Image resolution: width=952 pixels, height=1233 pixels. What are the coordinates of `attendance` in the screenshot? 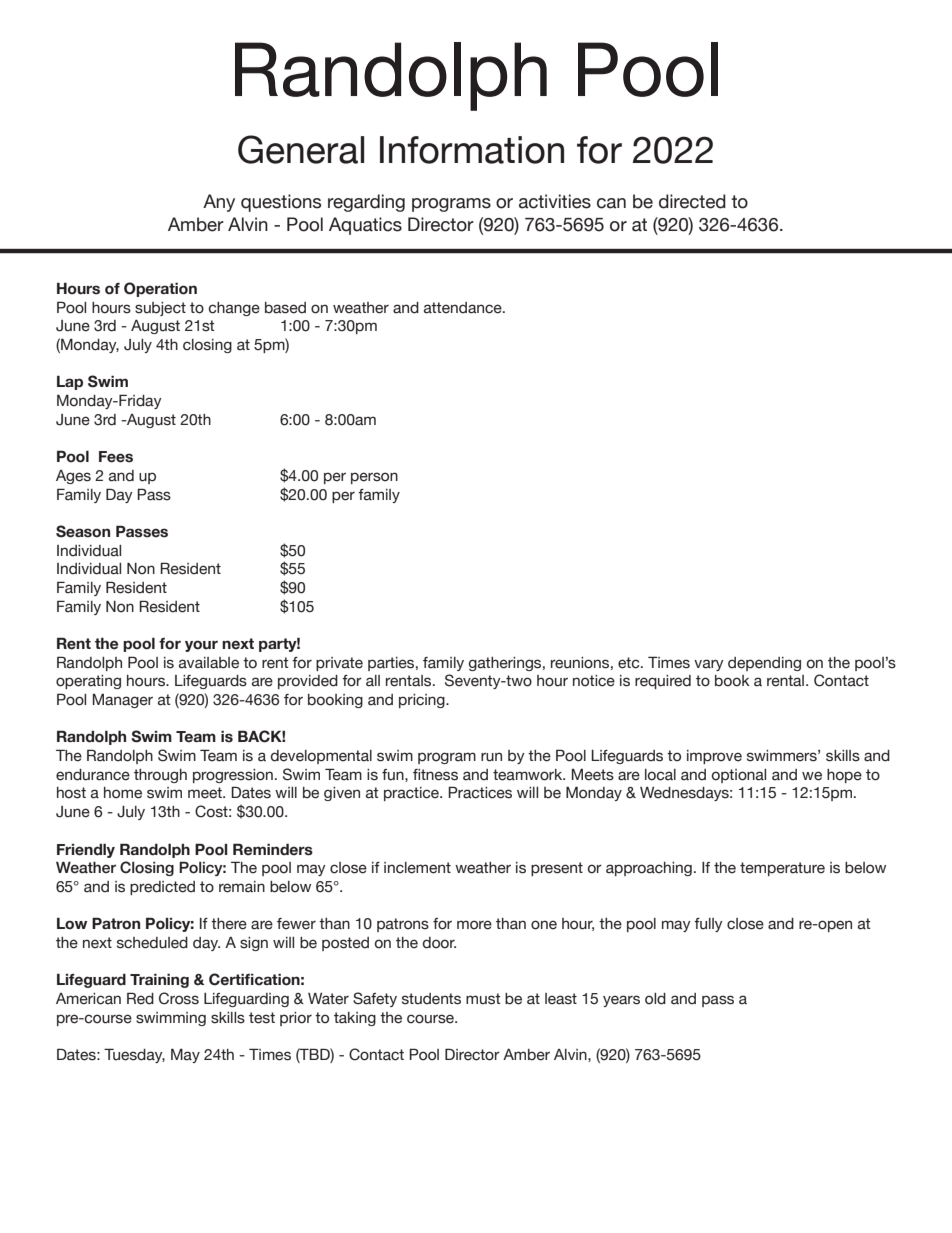 It's located at (464, 308).
